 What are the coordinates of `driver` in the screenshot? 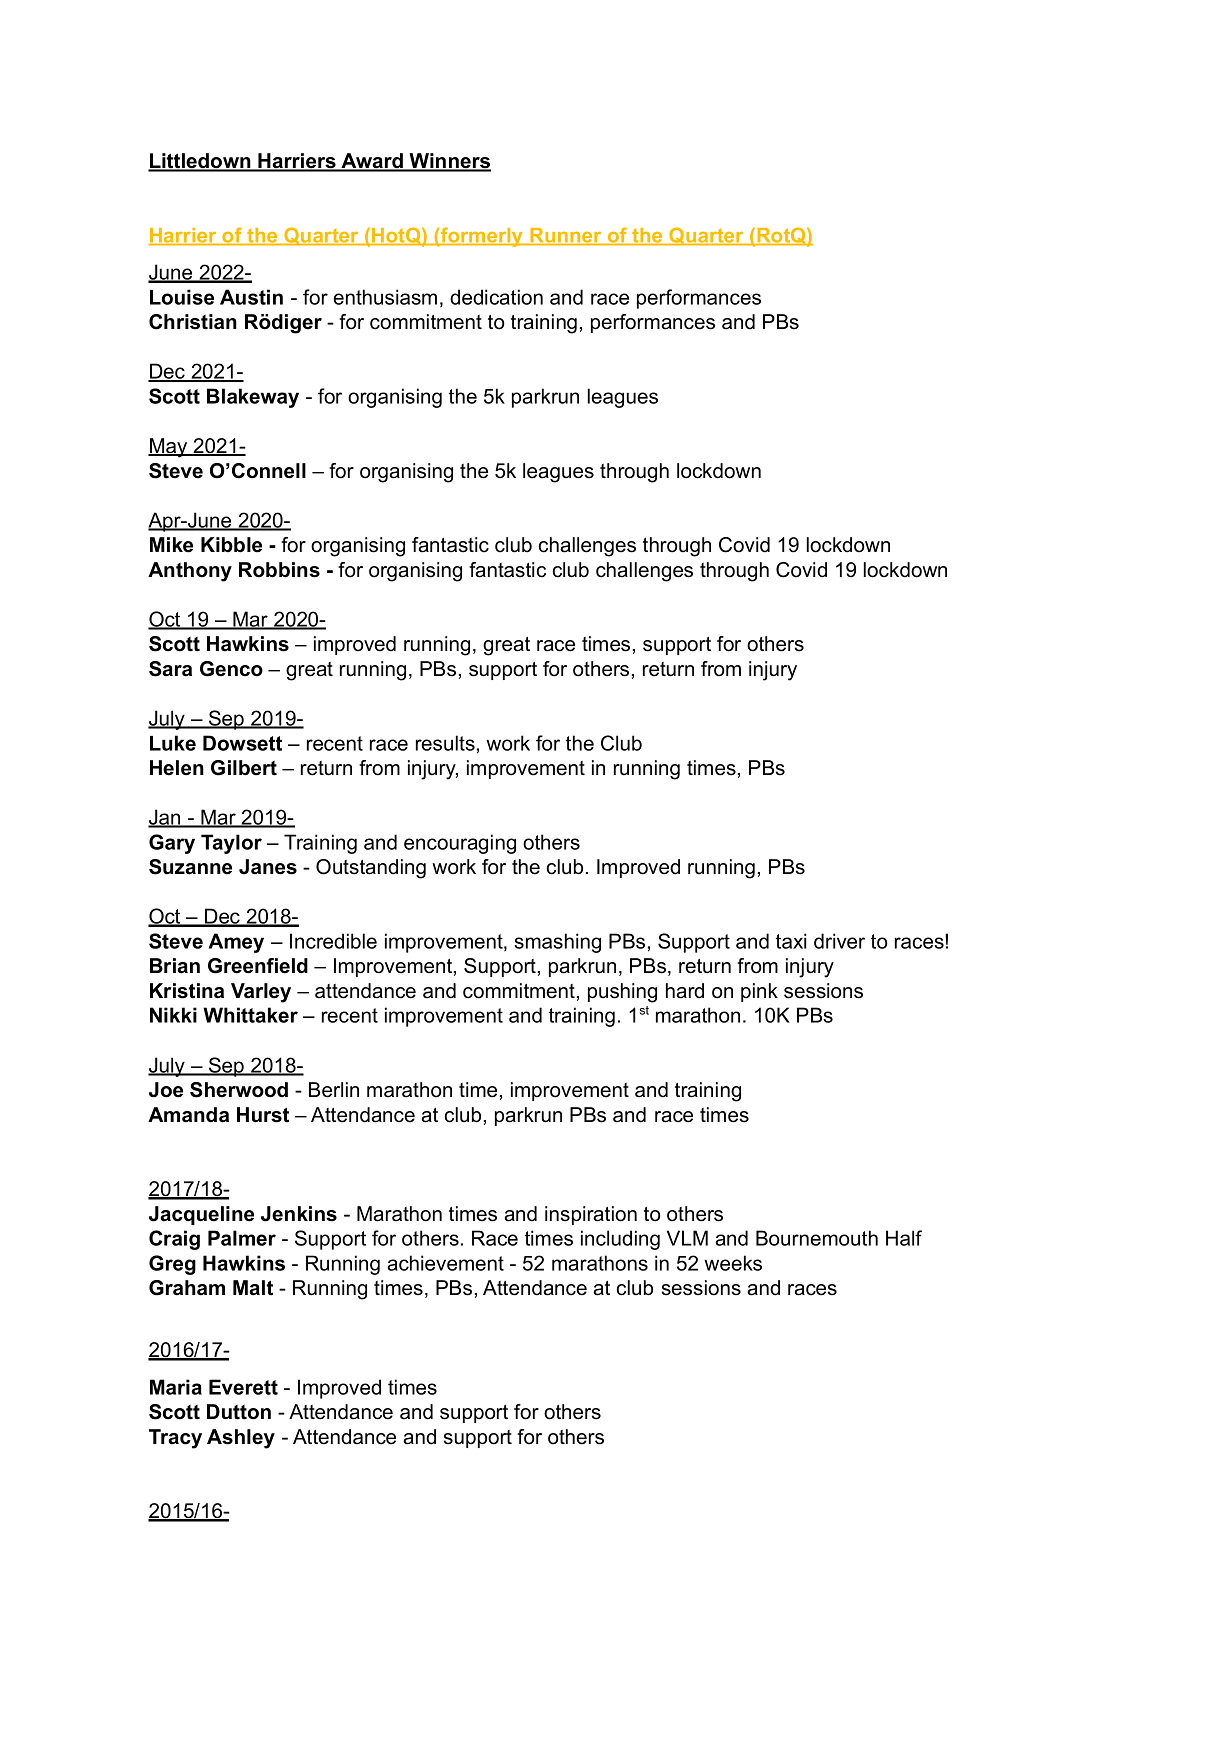 It's located at (839, 941).
